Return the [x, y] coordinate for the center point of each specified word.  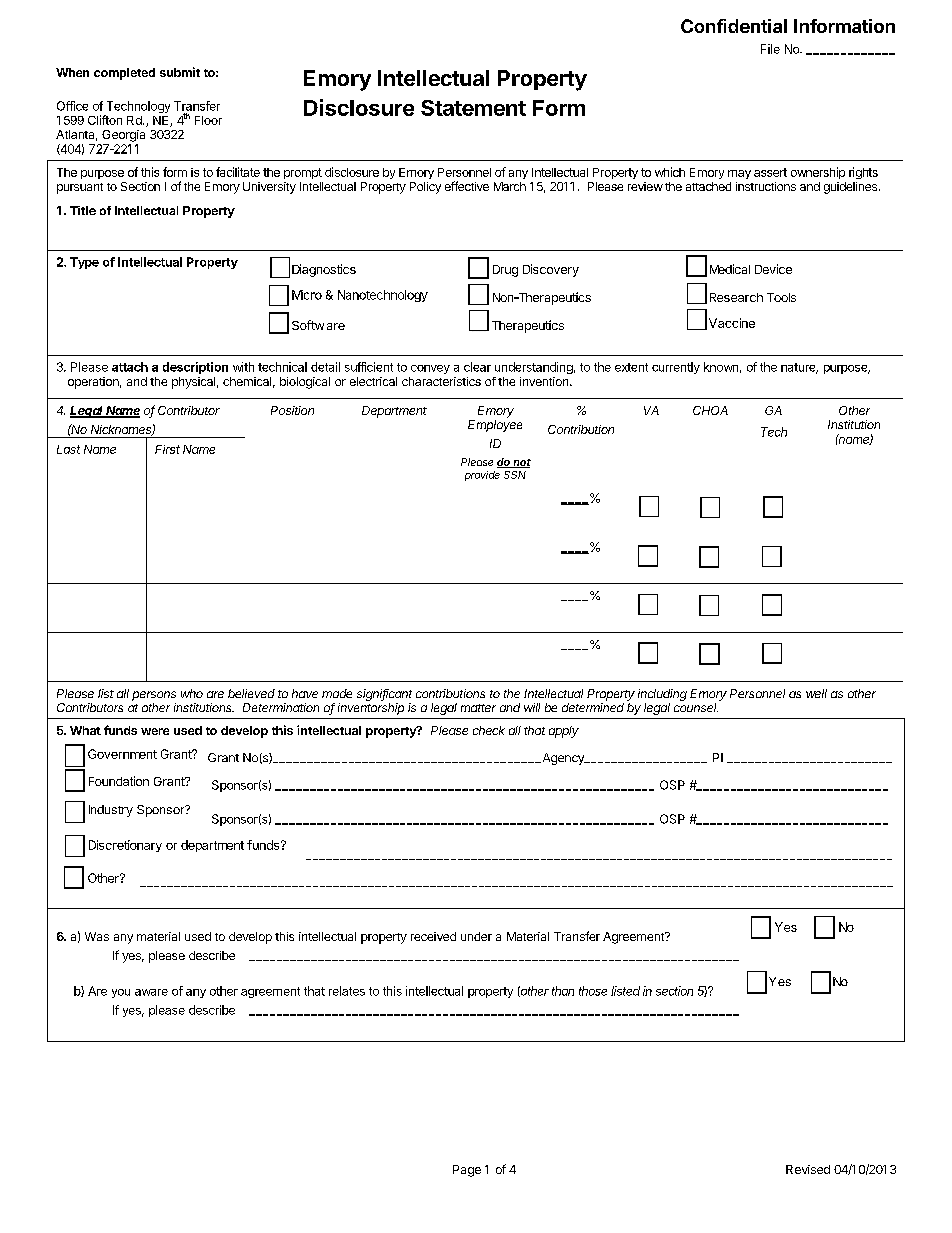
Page [467, 1171]
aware [151, 992]
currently [676, 368]
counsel [696, 707]
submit [180, 72]
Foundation [119, 781]
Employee [495, 426]
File [770, 49]
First [167, 449]
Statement [473, 108]
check [489, 730]
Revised [808, 1169]
